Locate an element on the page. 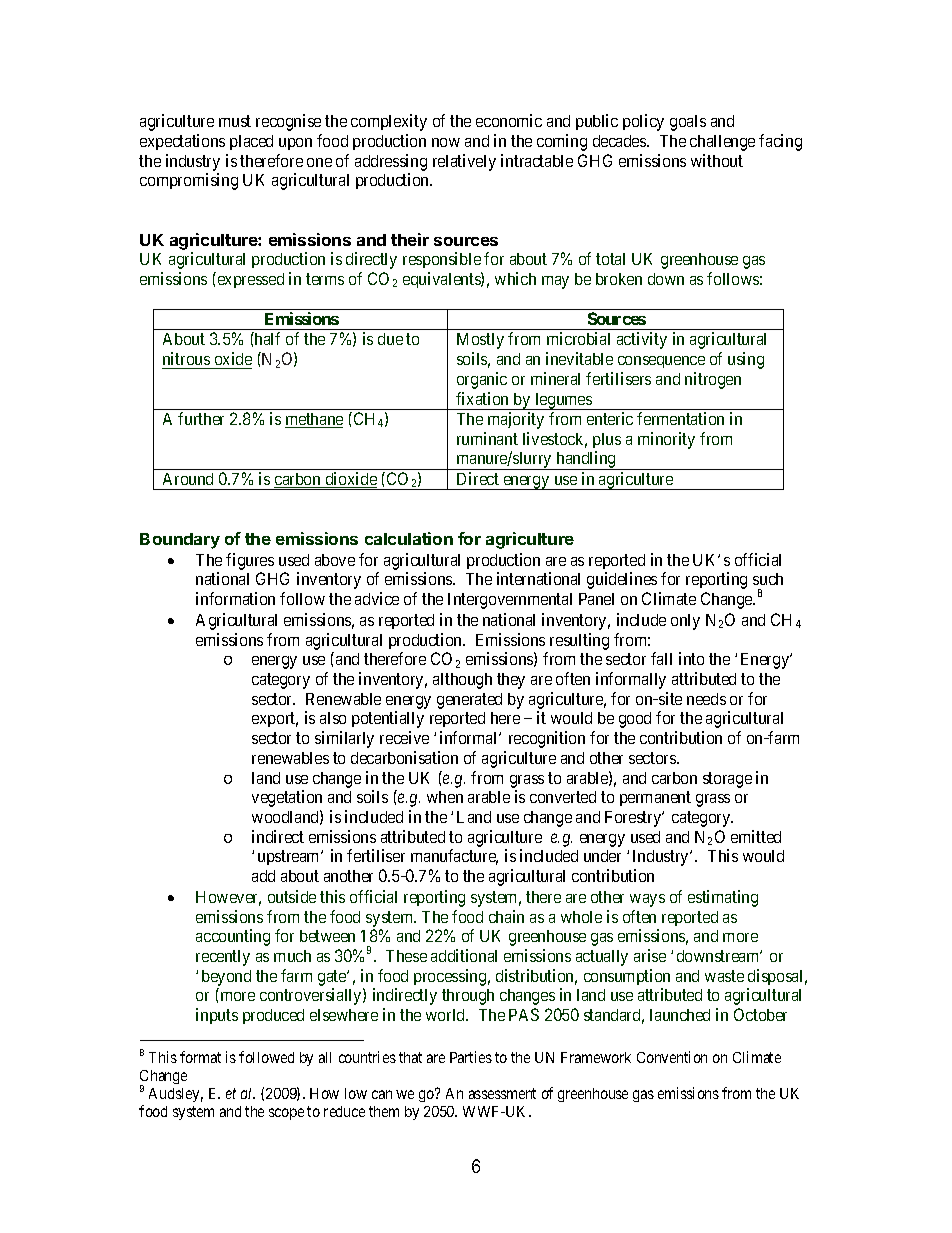 This page has width=952, height=1233. further is located at coordinates (201, 418).
